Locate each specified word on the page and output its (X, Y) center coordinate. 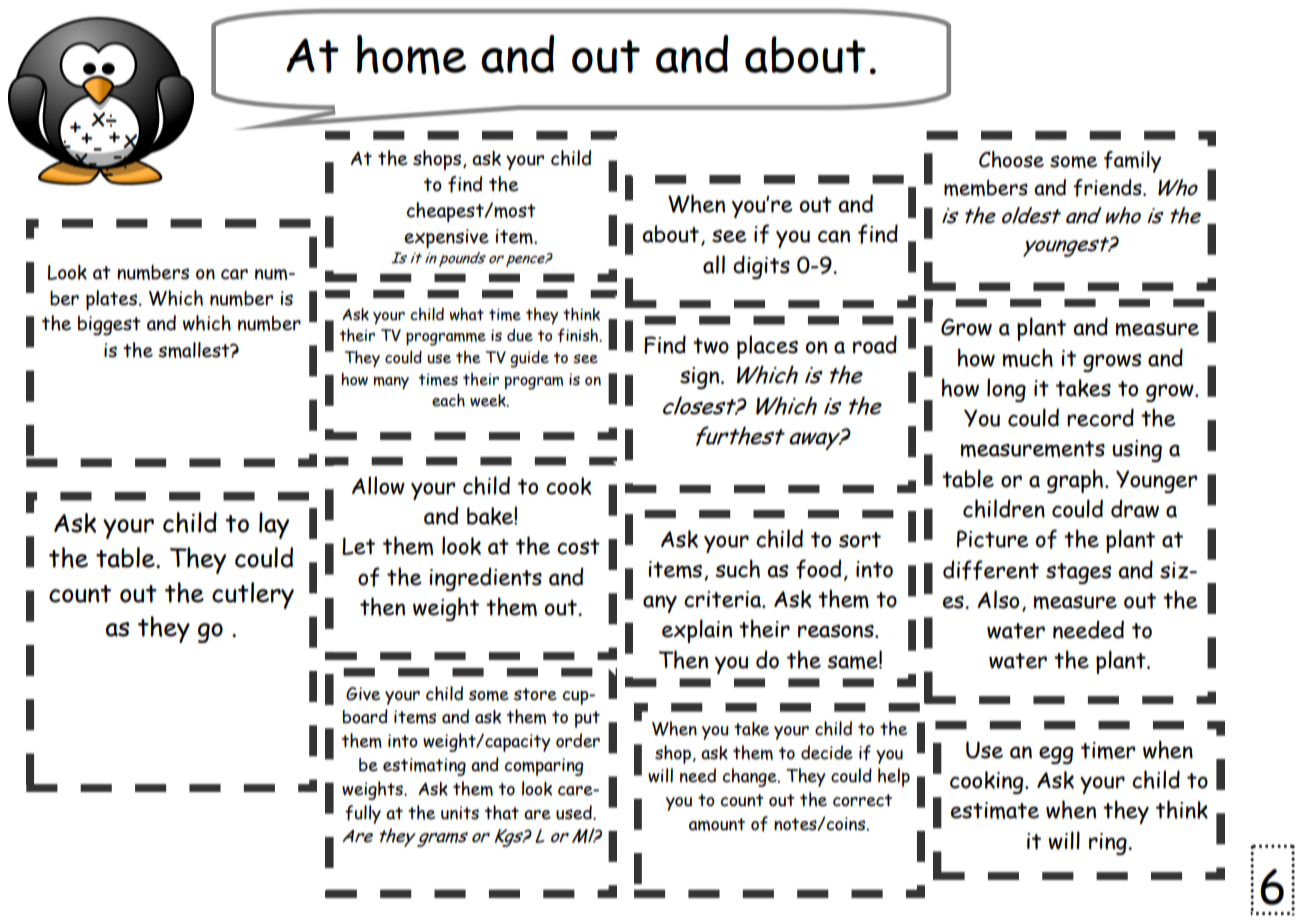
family (1132, 162)
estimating (424, 767)
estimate (995, 810)
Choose (1011, 159)
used (575, 812)
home (411, 54)
